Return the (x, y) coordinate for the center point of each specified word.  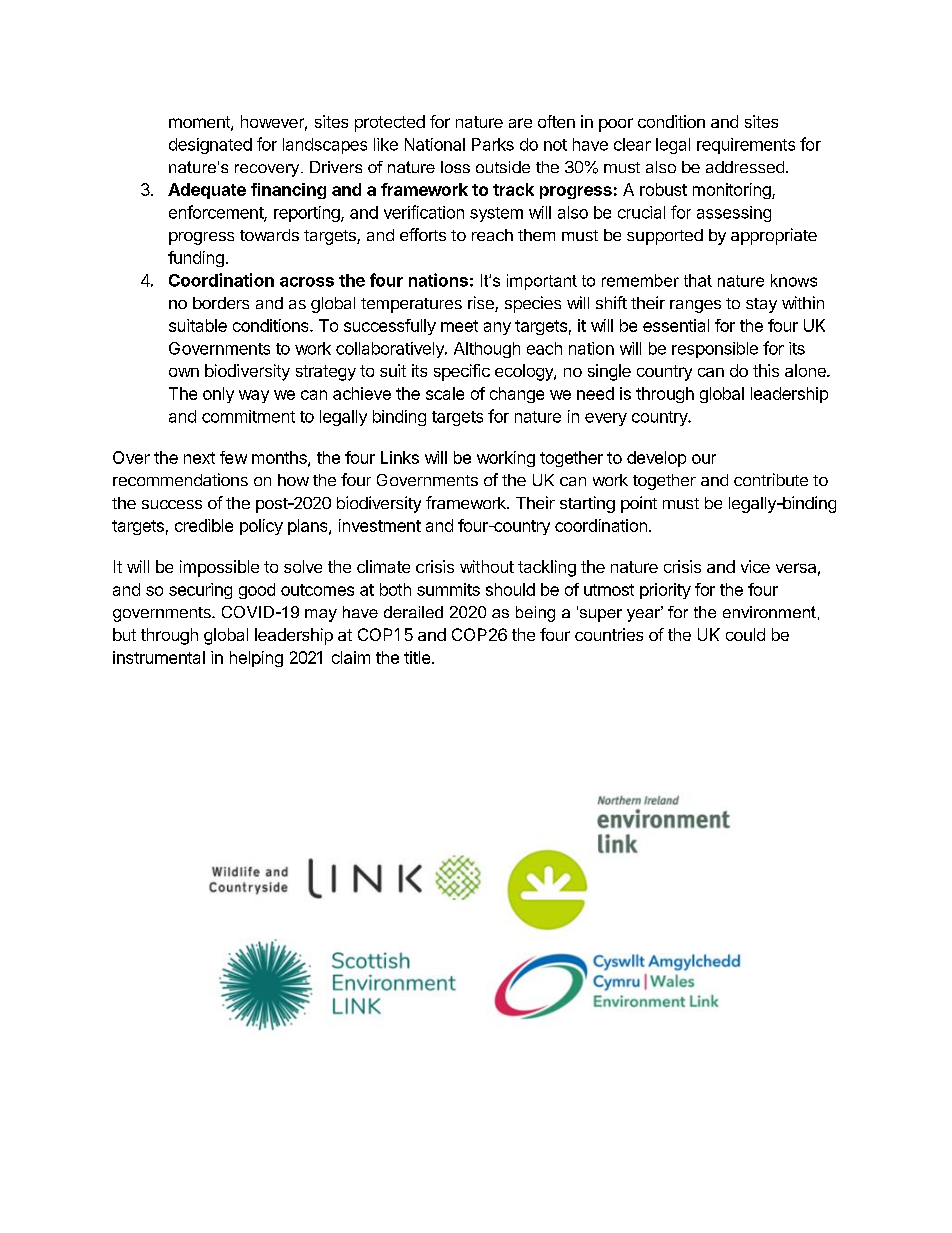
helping (256, 659)
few (233, 457)
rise (482, 304)
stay (761, 305)
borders (221, 303)
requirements (746, 146)
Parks (493, 144)
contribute (771, 479)
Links (400, 457)
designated (210, 146)
